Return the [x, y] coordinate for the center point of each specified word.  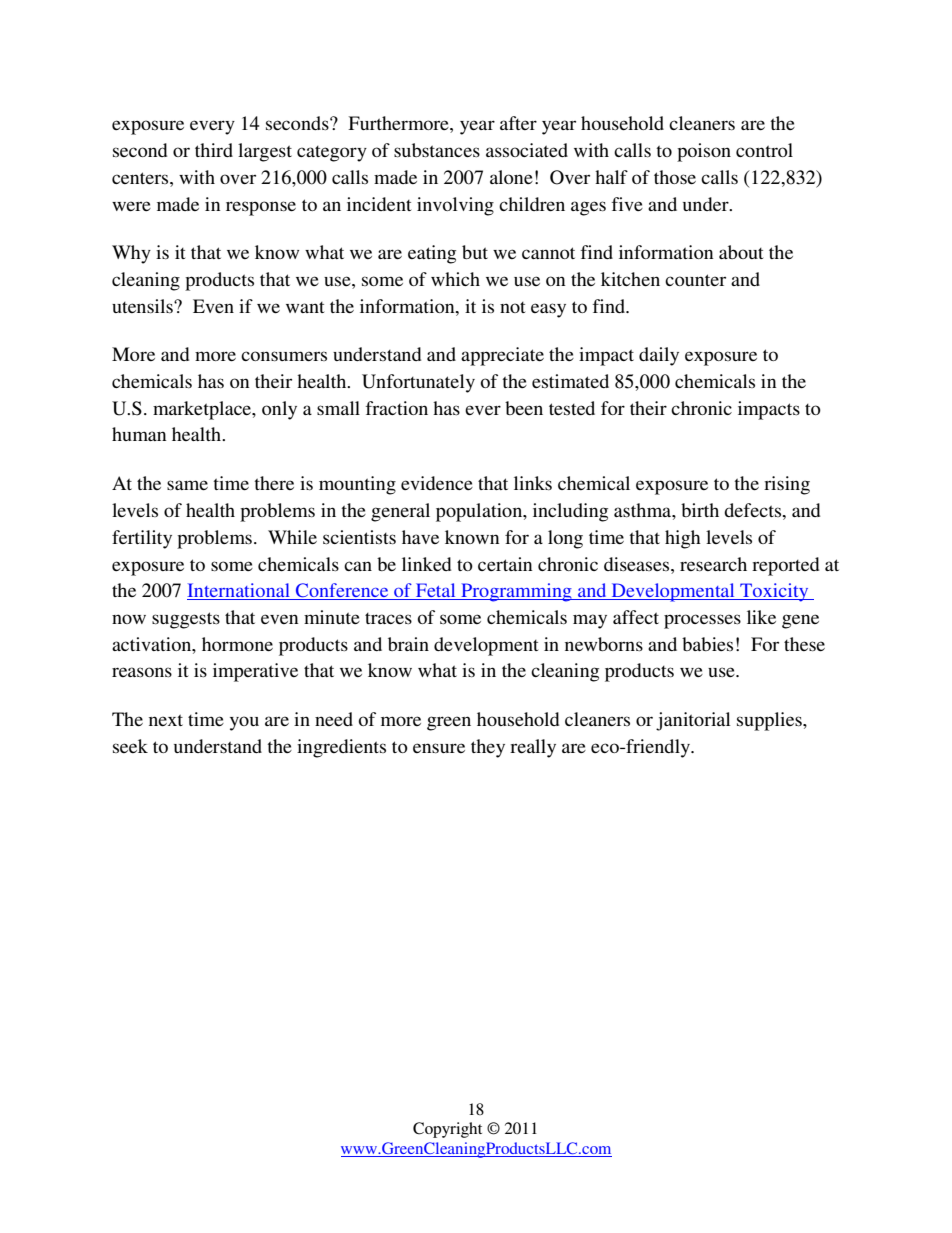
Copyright [447, 1130]
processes [702, 621]
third [214, 150]
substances [437, 150]
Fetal [436, 591]
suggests [186, 620]
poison [704, 152]
